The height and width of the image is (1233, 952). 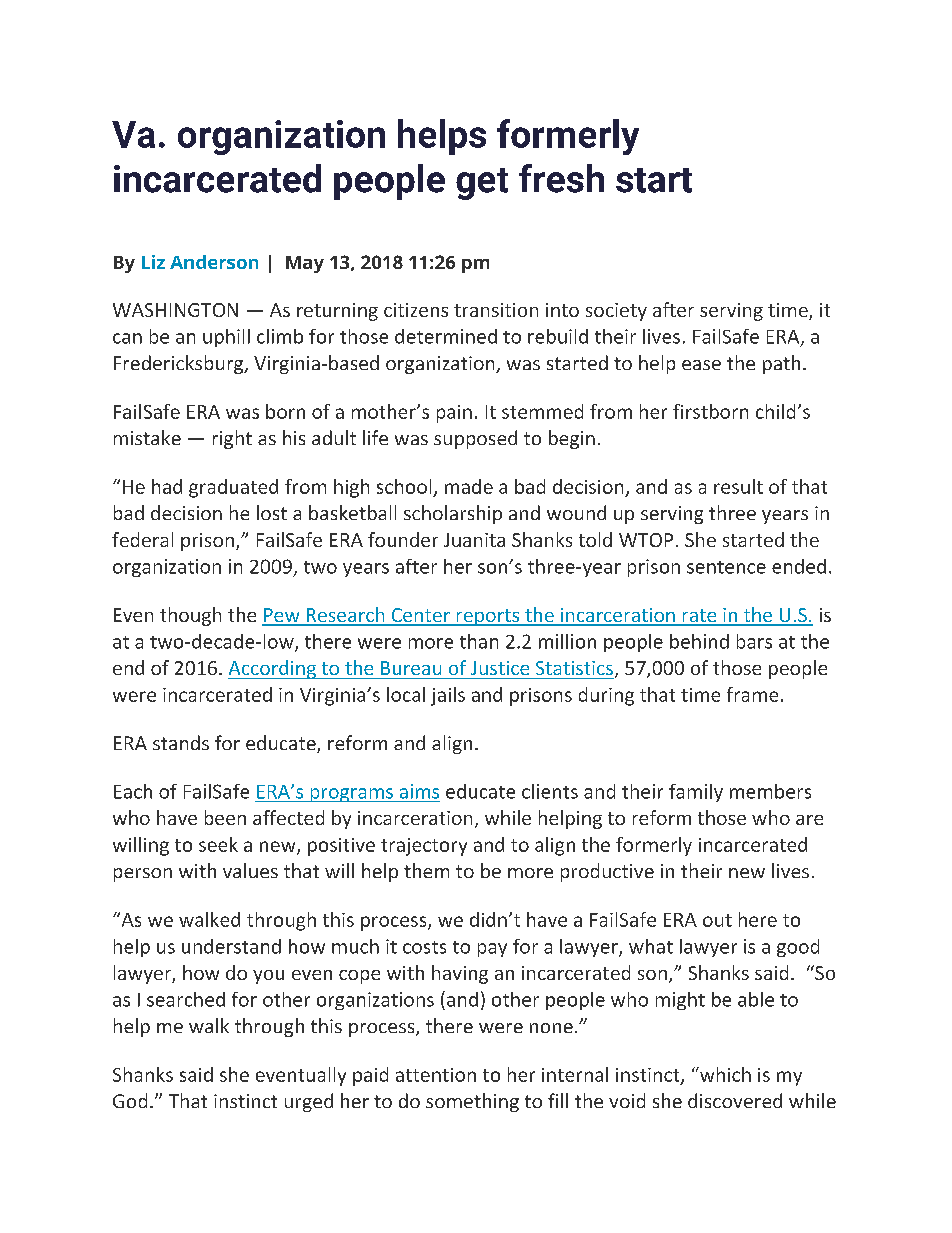 What do you see at coordinates (190, 616) in the image?
I see `though` at bounding box center [190, 616].
